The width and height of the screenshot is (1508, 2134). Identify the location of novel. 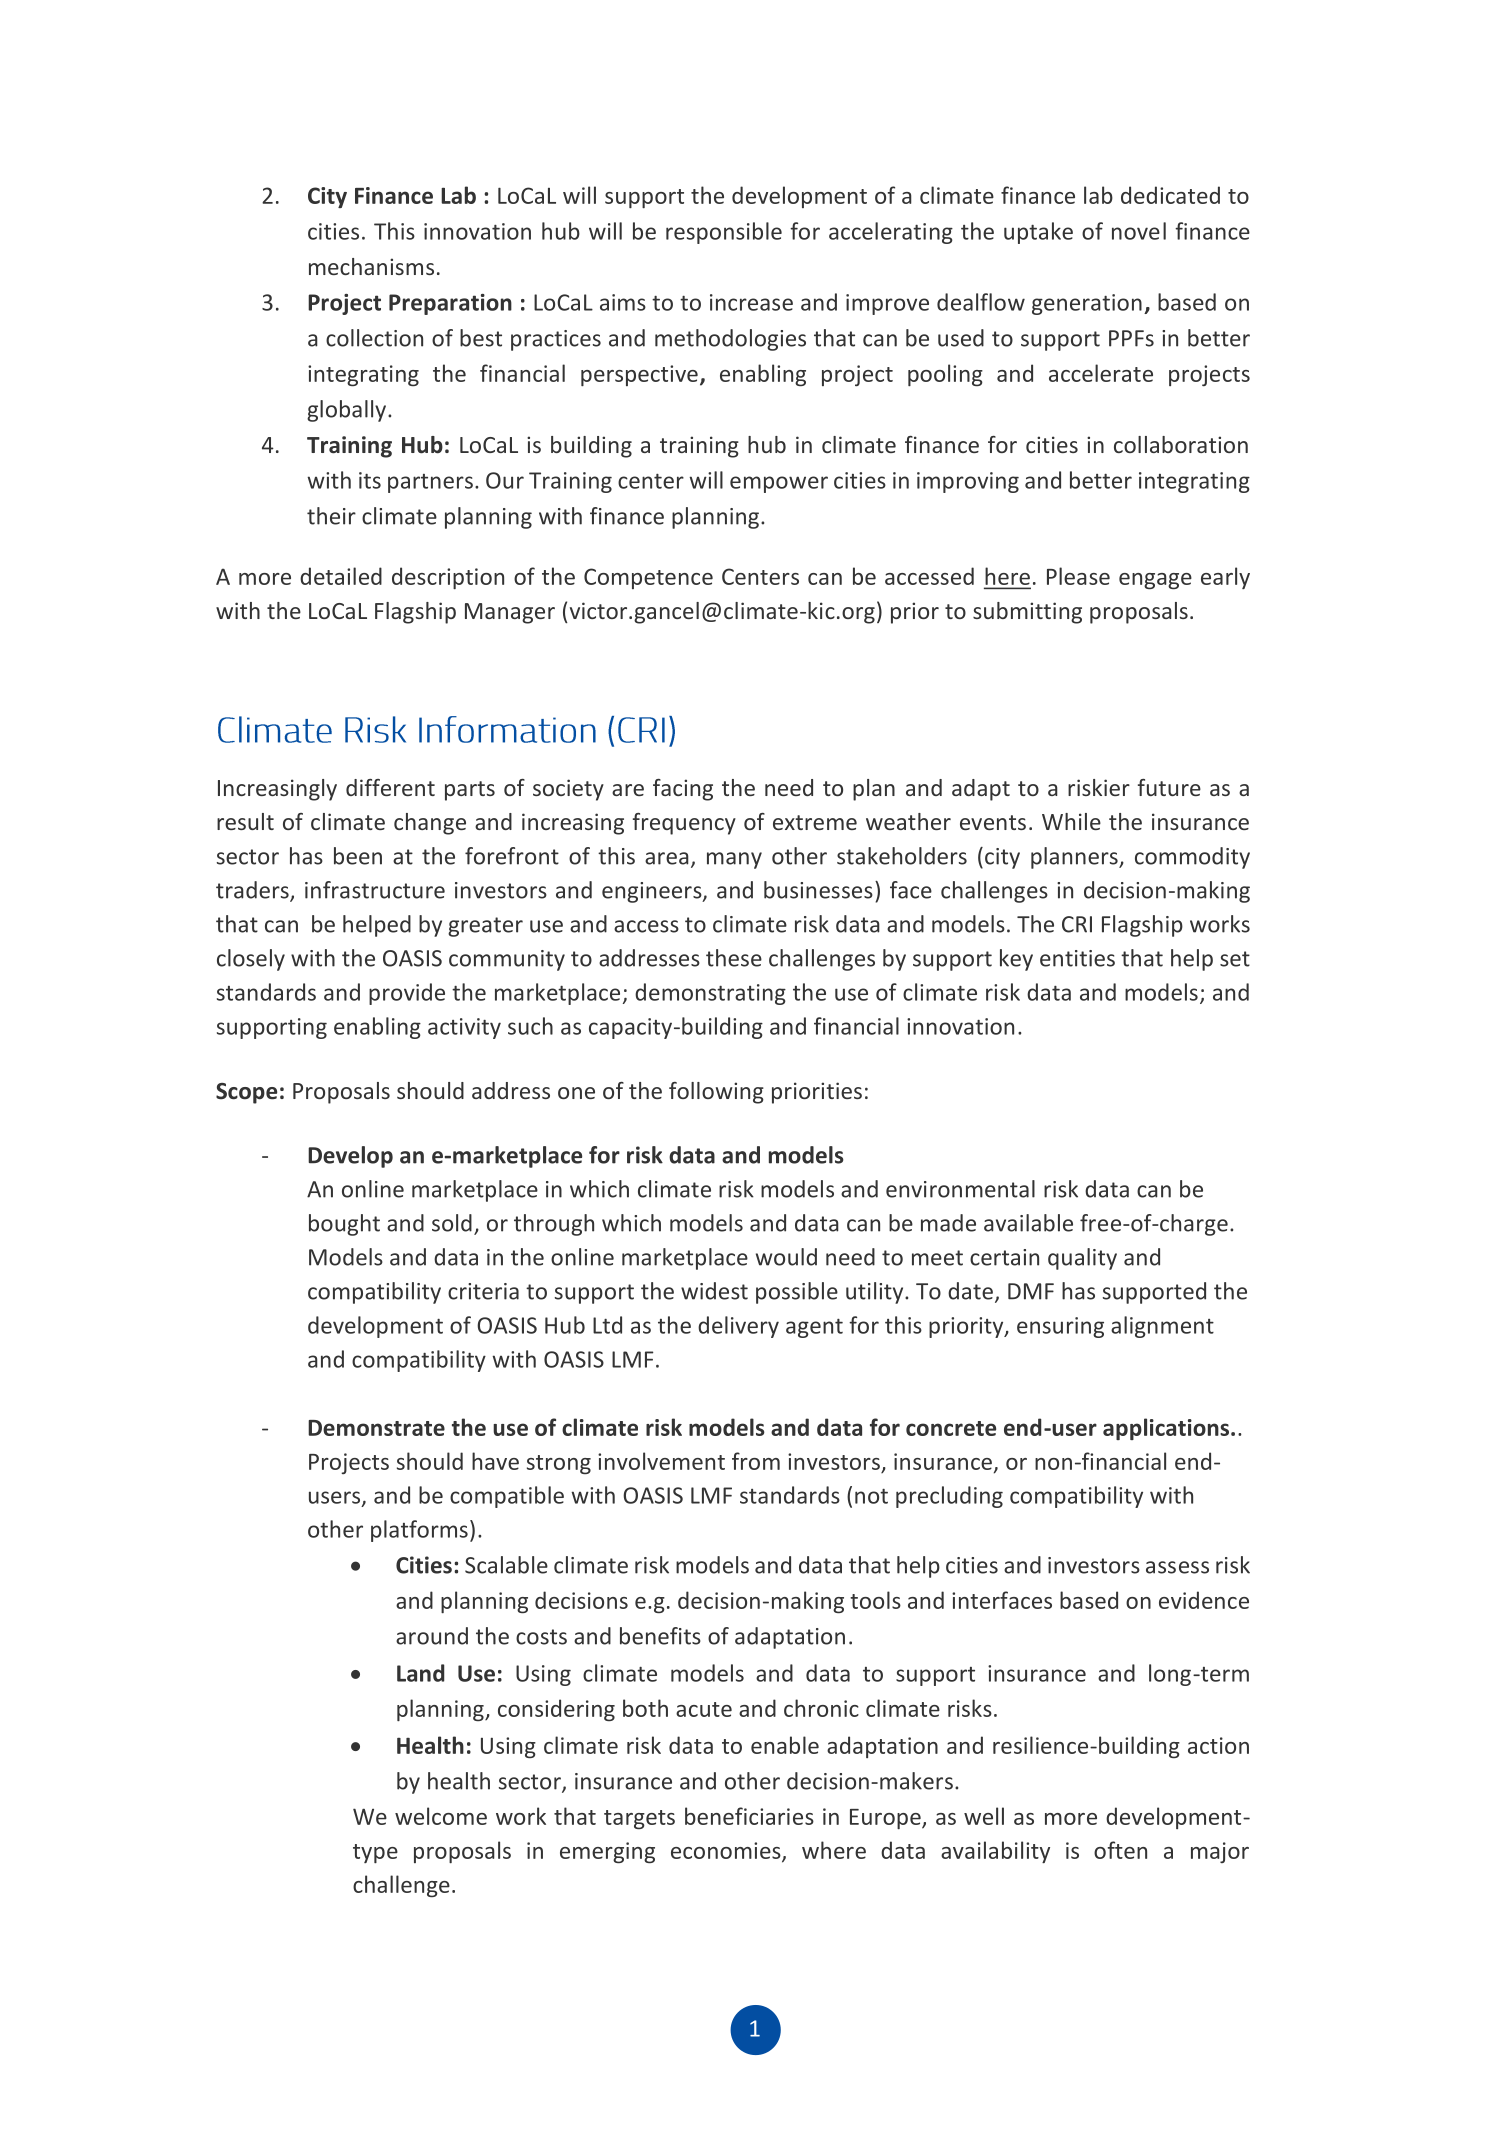
(1139, 231).
